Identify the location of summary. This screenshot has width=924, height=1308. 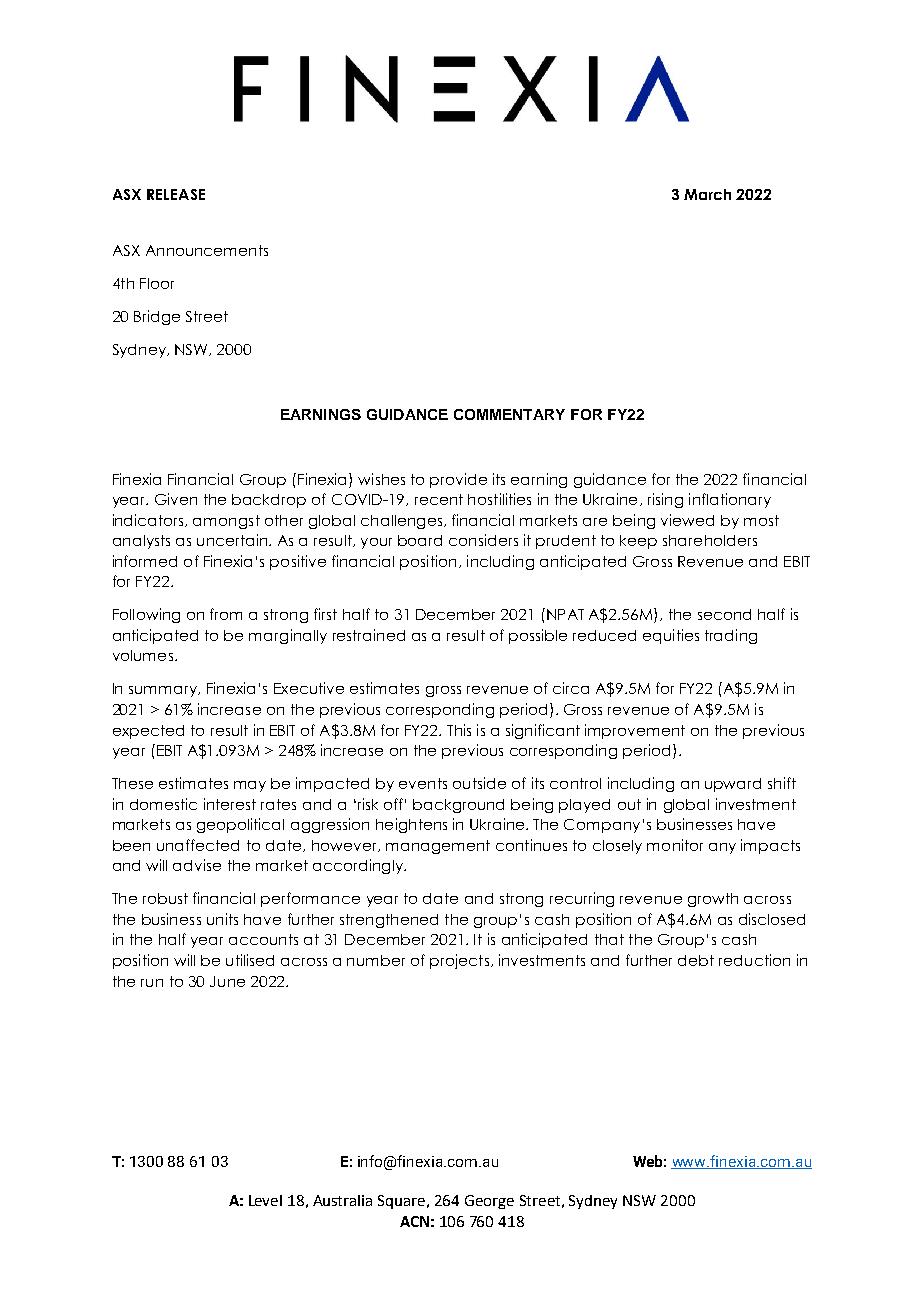
(164, 691).
